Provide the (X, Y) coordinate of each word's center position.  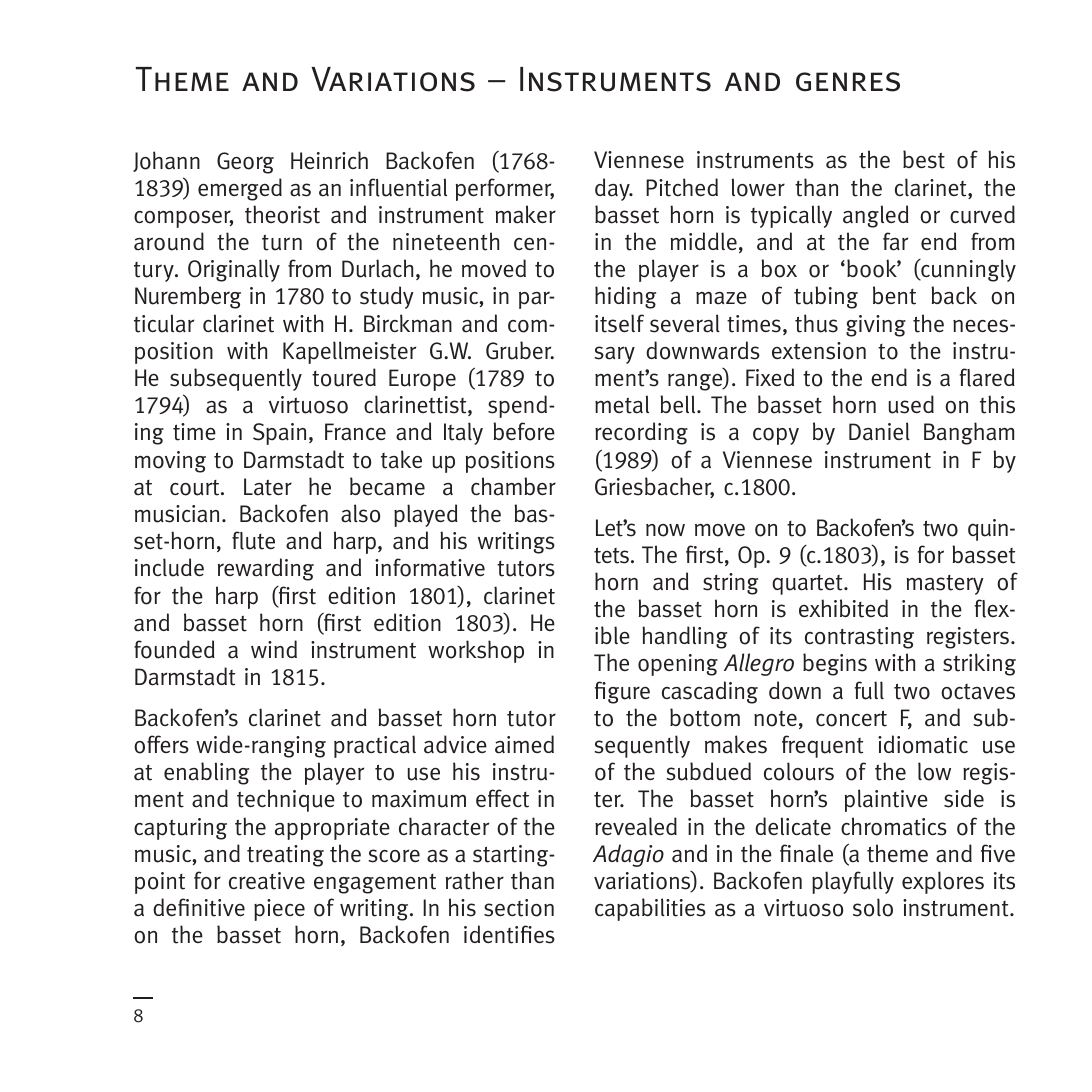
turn (282, 243)
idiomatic (923, 744)
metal (622, 404)
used (911, 404)
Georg (245, 163)
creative (267, 881)
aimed (524, 744)
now (665, 530)
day (613, 189)
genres (848, 82)
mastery (945, 585)
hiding (625, 297)
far (895, 241)
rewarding (266, 569)
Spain (279, 434)
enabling (206, 773)
